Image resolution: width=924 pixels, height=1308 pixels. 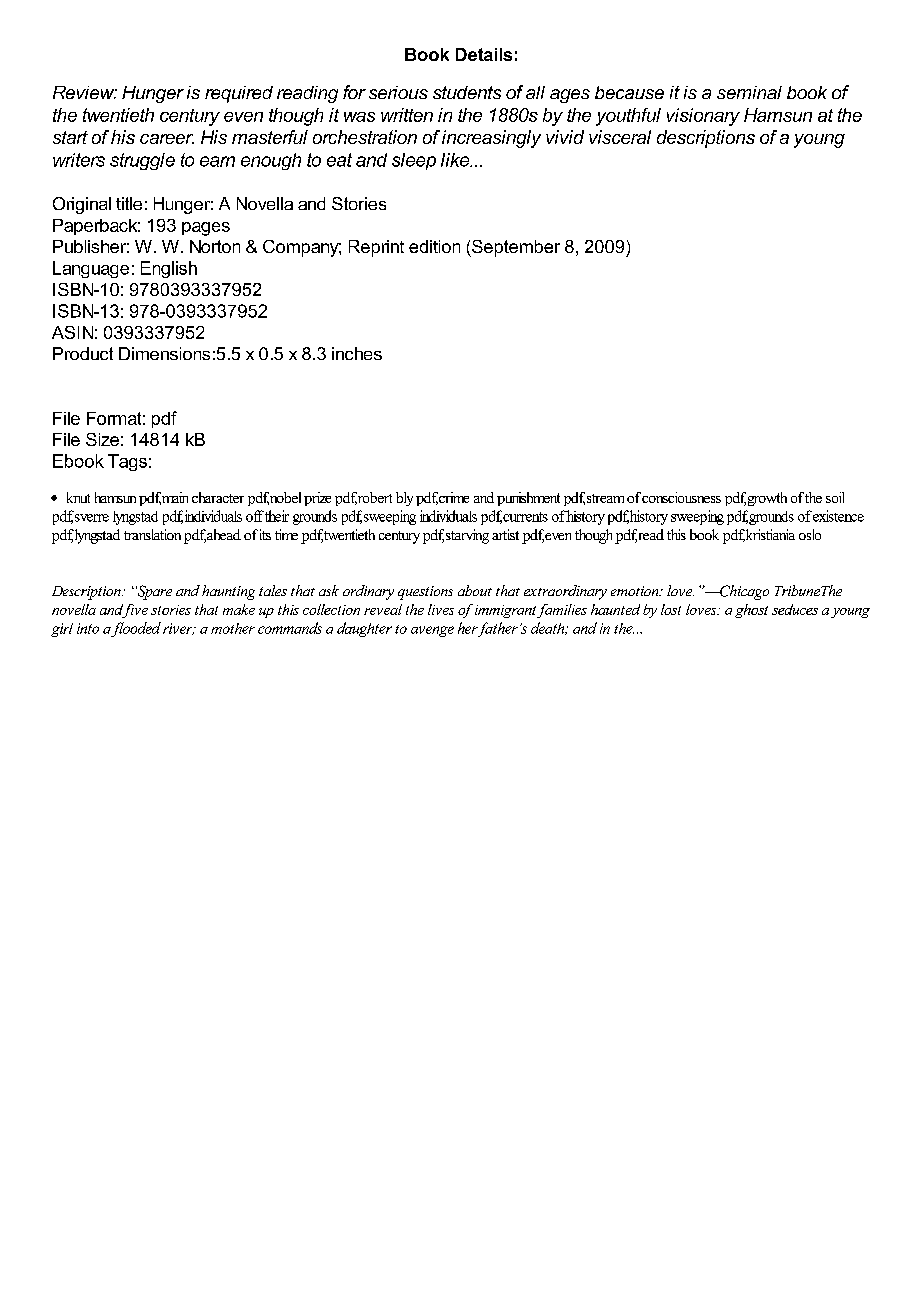 What do you see at coordinates (83, 353) in the image?
I see `Product` at bounding box center [83, 353].
